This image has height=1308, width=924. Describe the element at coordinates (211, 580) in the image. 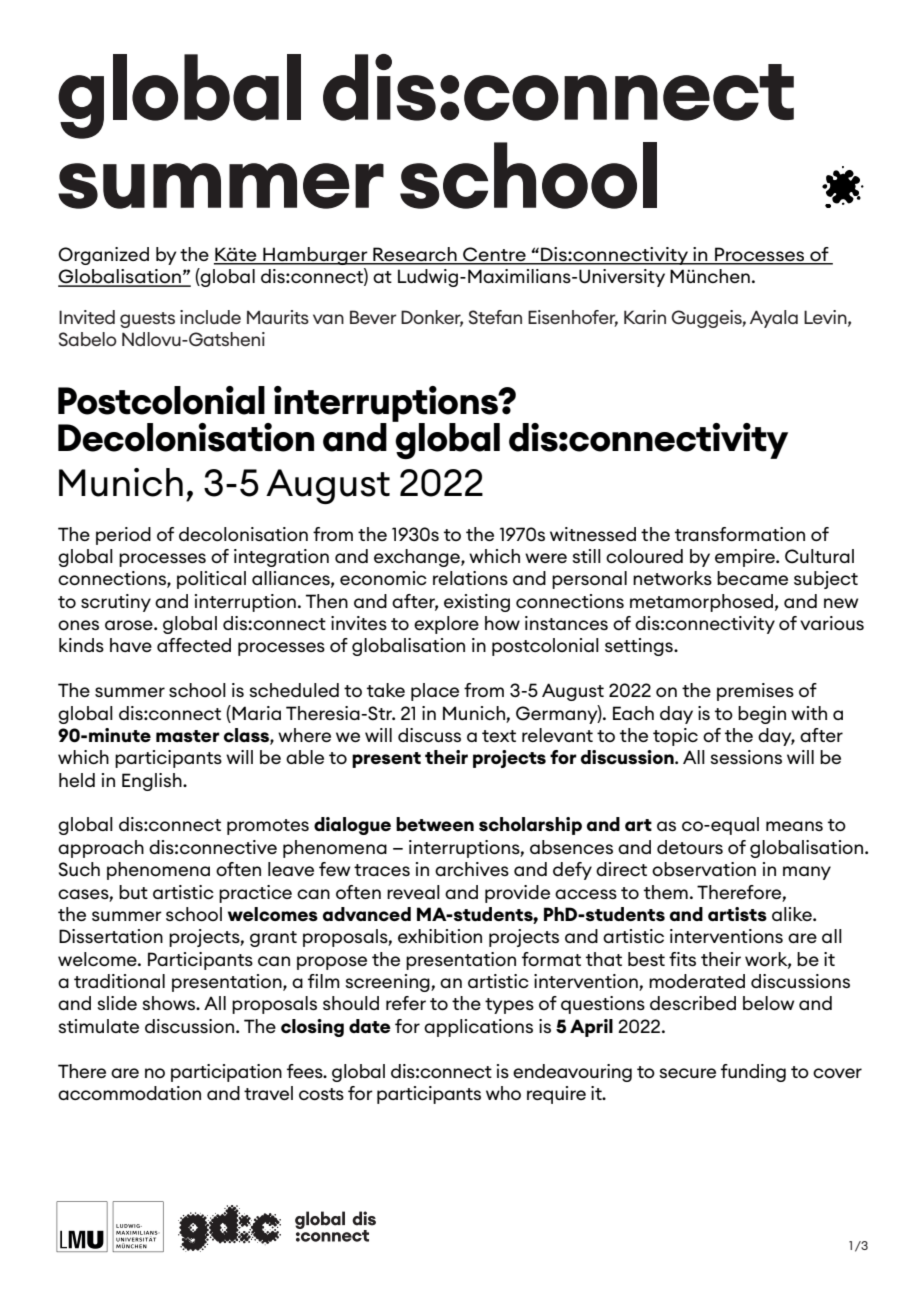

I see `political` at that location.
